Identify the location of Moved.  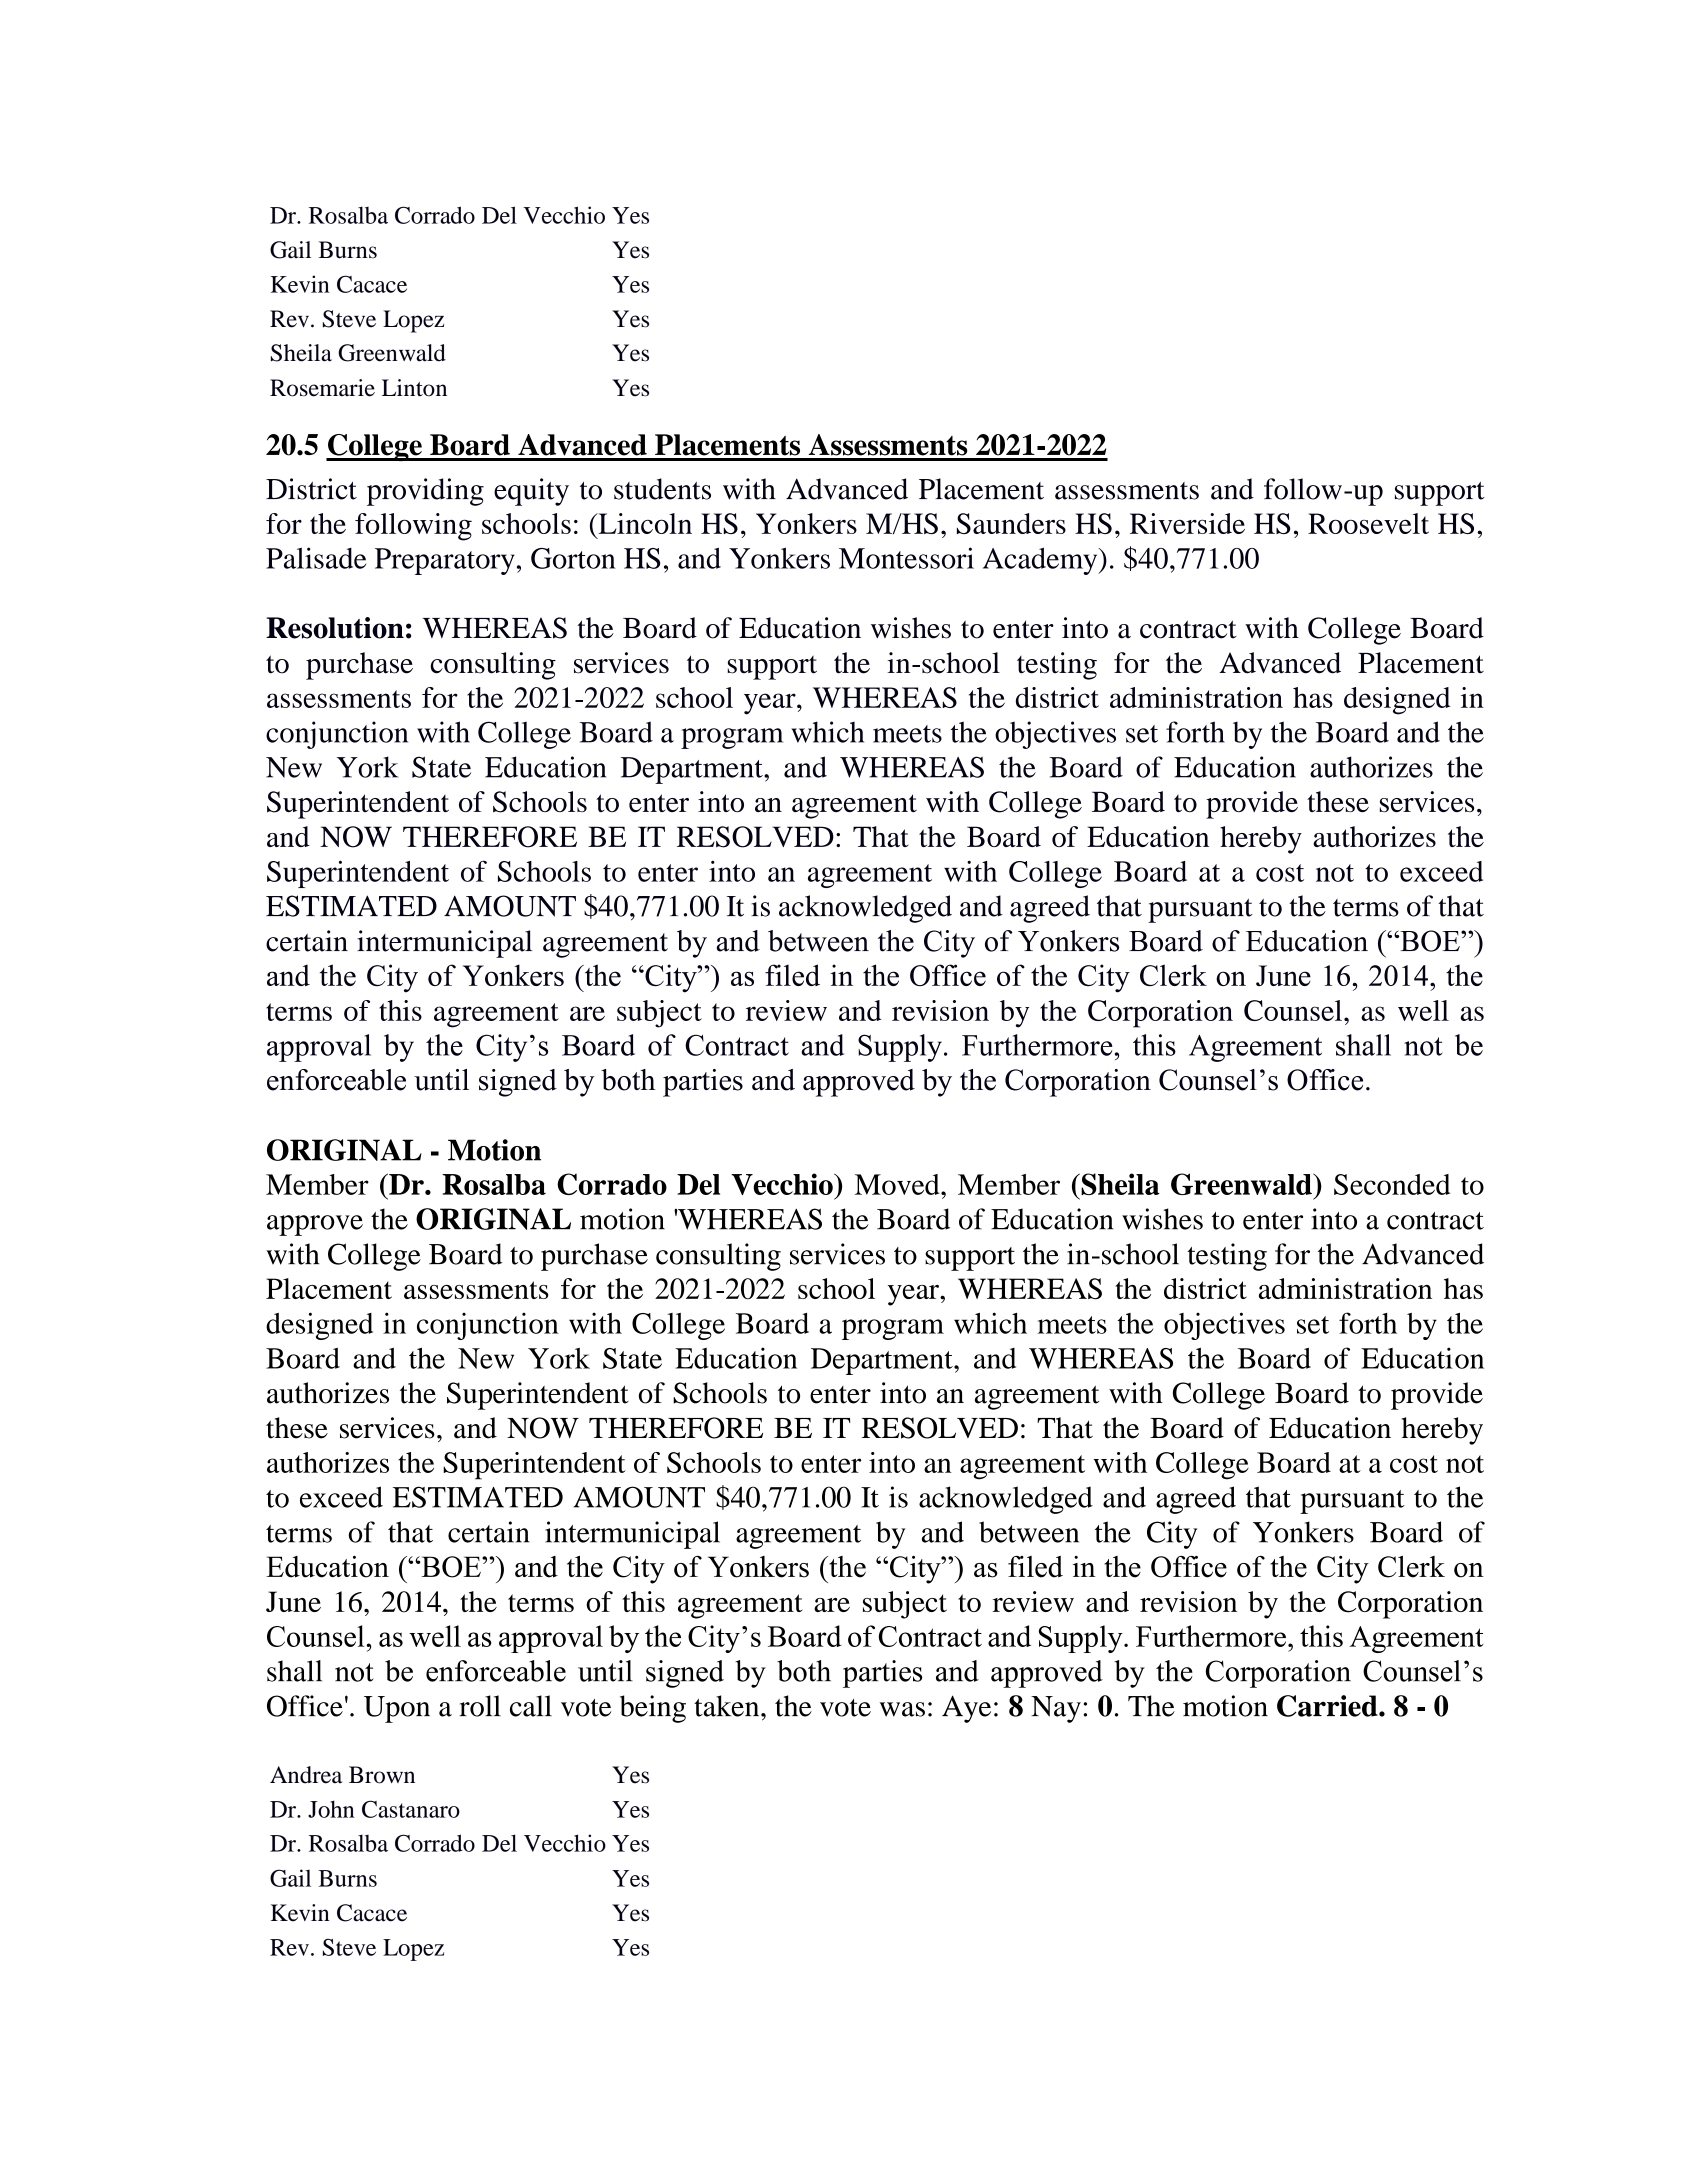
(898, 1184).
